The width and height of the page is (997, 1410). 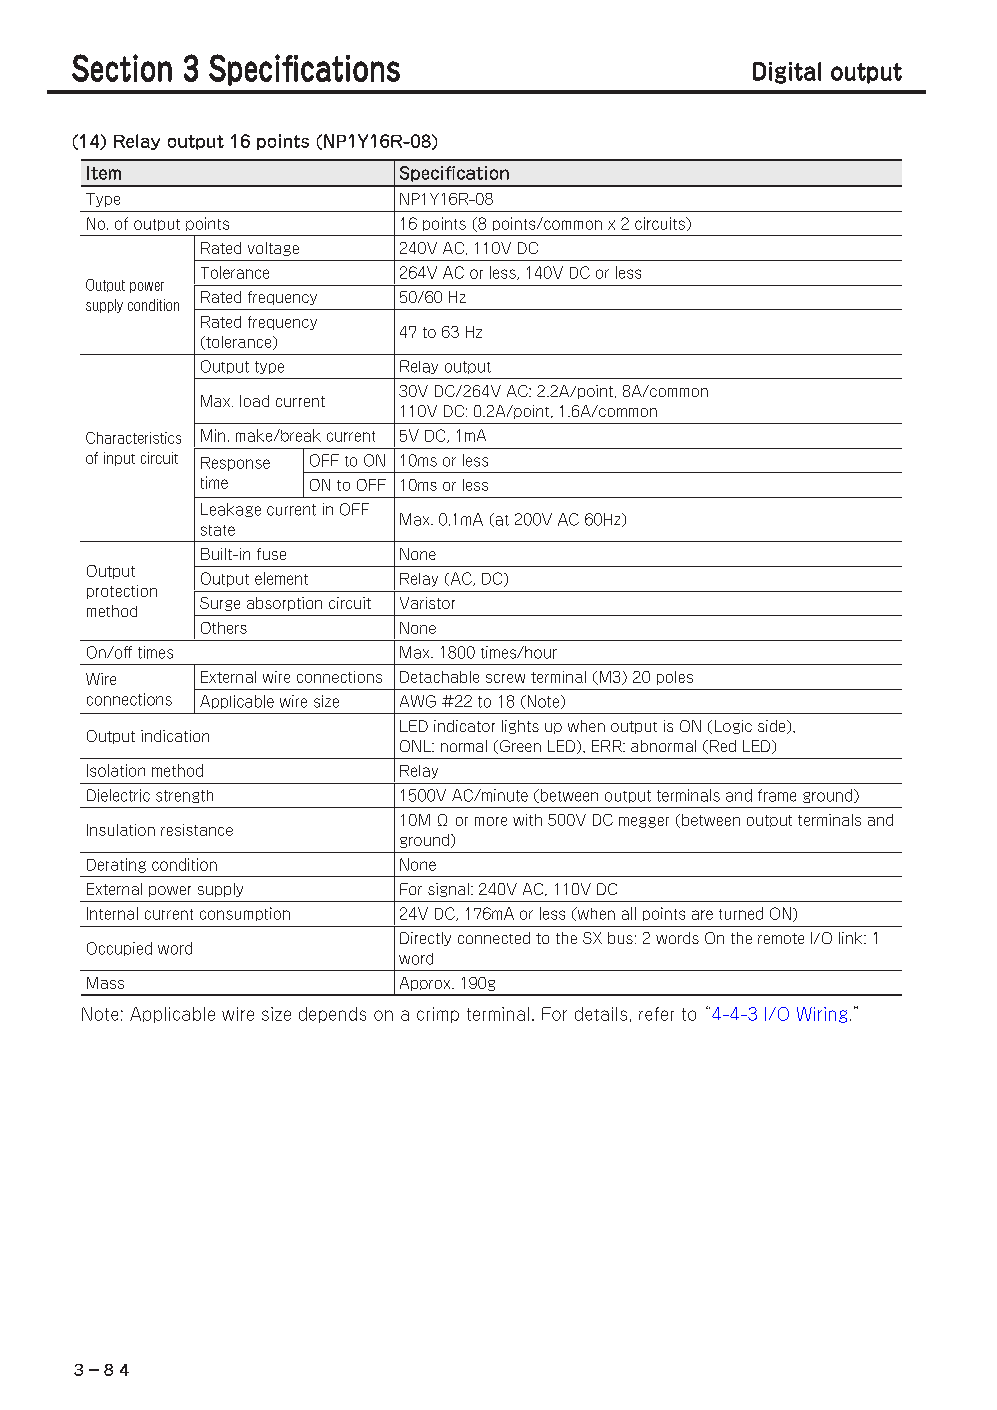 What do you see at coordinates (787, 73) in the page?
I see `Digital` at bounding box center [787, 73].
